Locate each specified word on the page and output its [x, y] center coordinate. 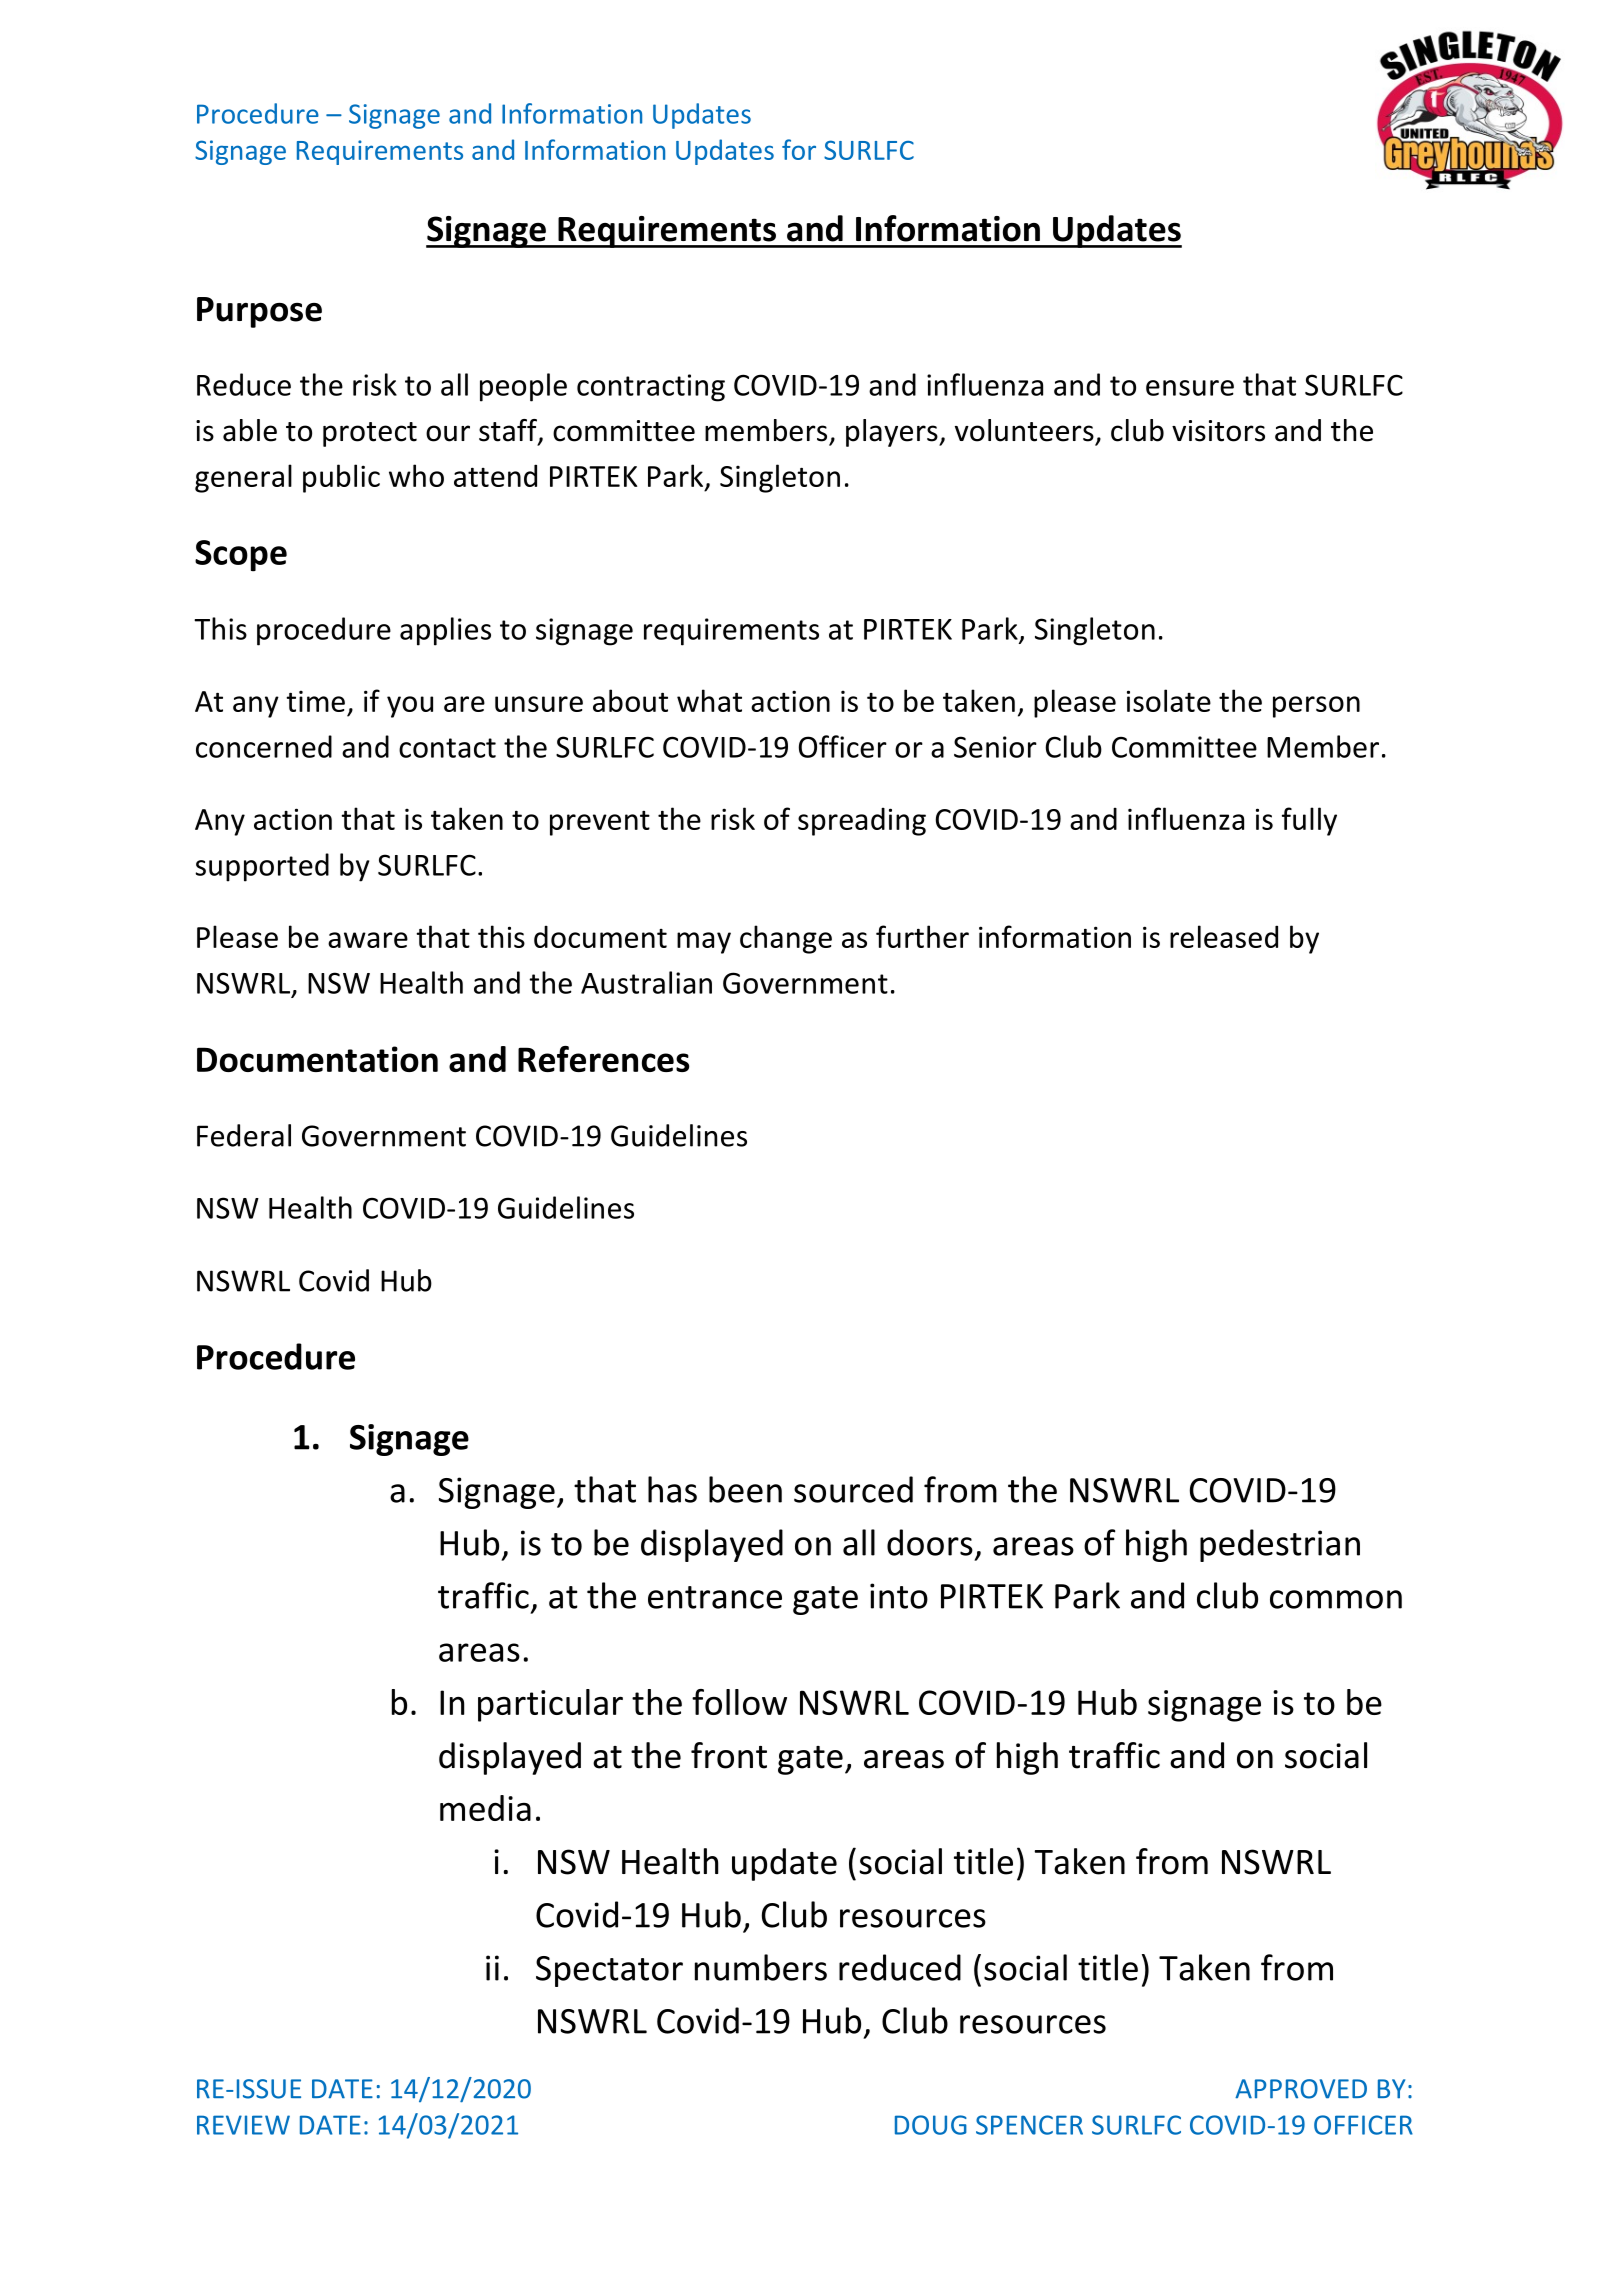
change [786, 939]
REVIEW [243, 2125]
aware [368, 940]
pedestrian [1280, 1545]
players [893, 433]
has [672, 1489]
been [745, 1489]
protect [370, 434]
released [1224, 936]
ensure [1190, 388]
